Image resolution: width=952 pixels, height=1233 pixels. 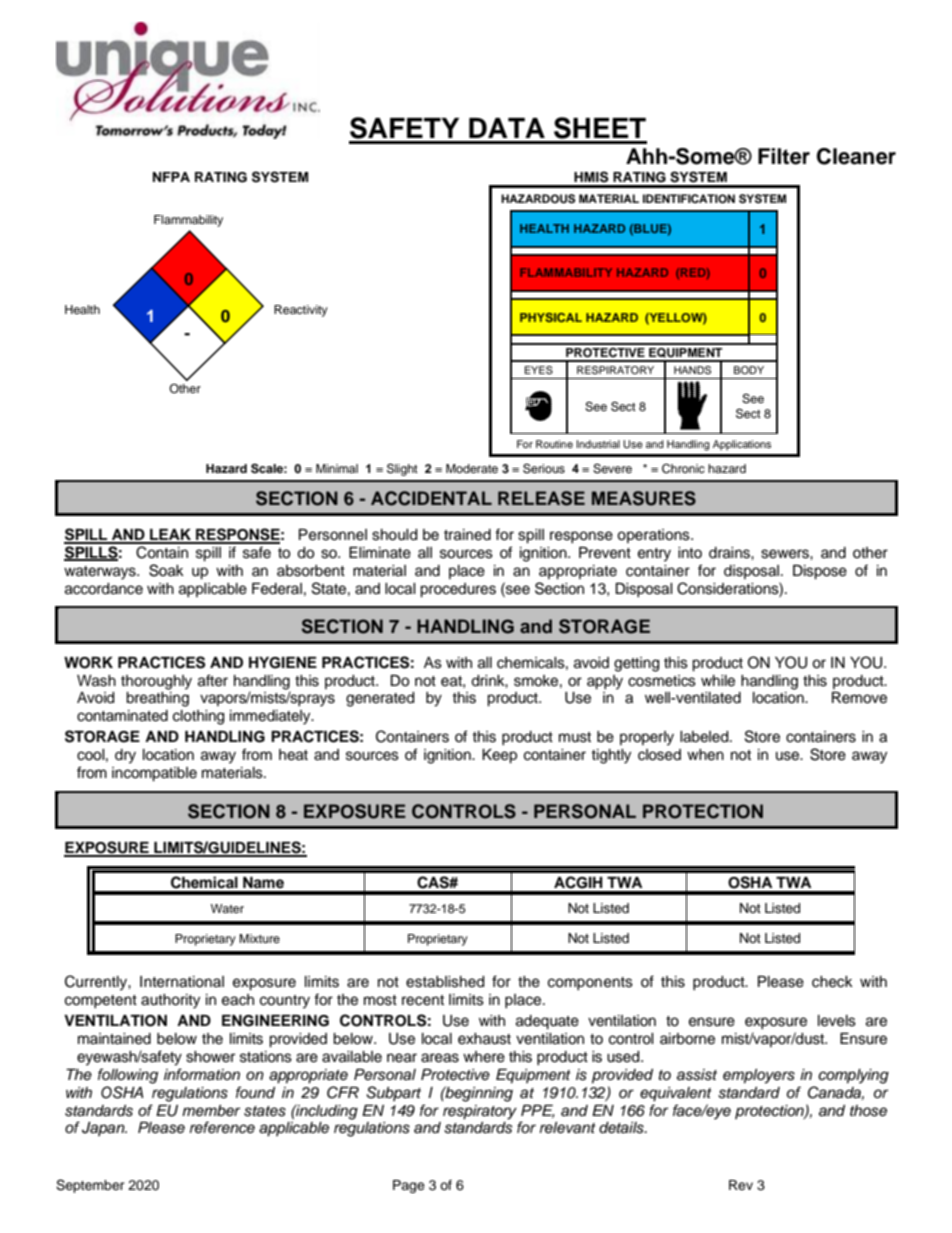 I want to click on PHYSICAL, so click(x=551, y=317).
